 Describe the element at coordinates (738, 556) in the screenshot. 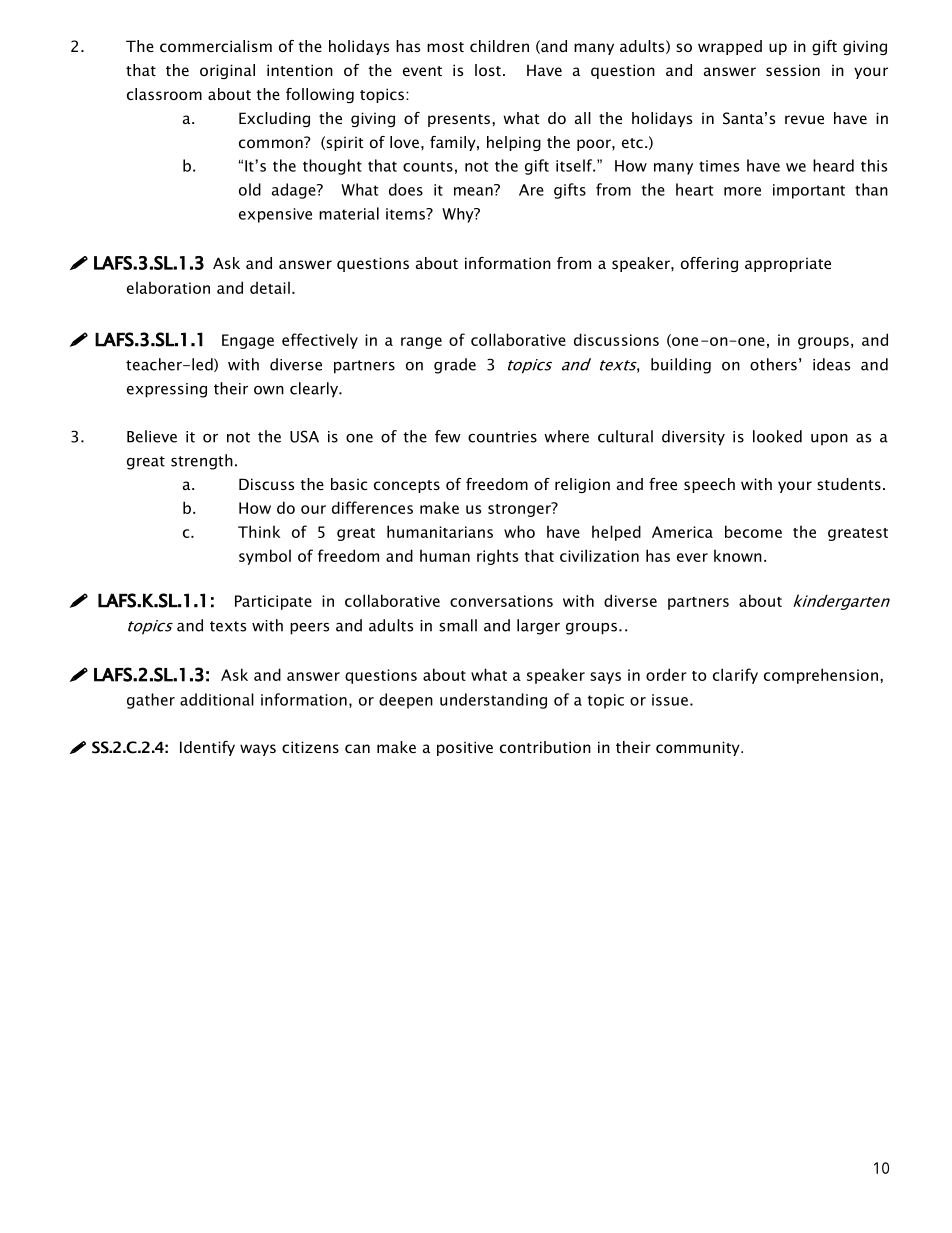

I see `known` at that location.
